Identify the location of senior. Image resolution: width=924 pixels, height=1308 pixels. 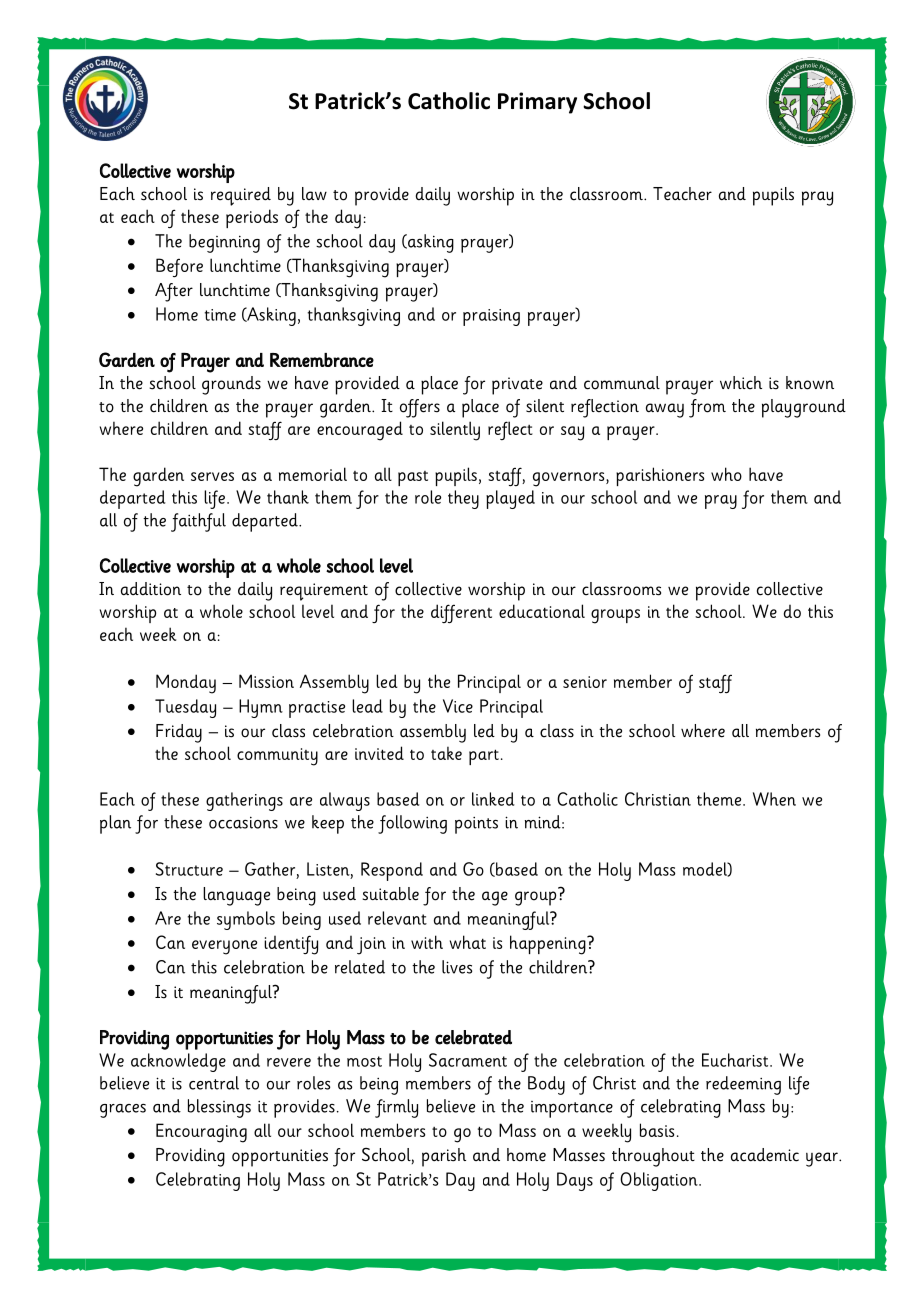
(585, 682).
